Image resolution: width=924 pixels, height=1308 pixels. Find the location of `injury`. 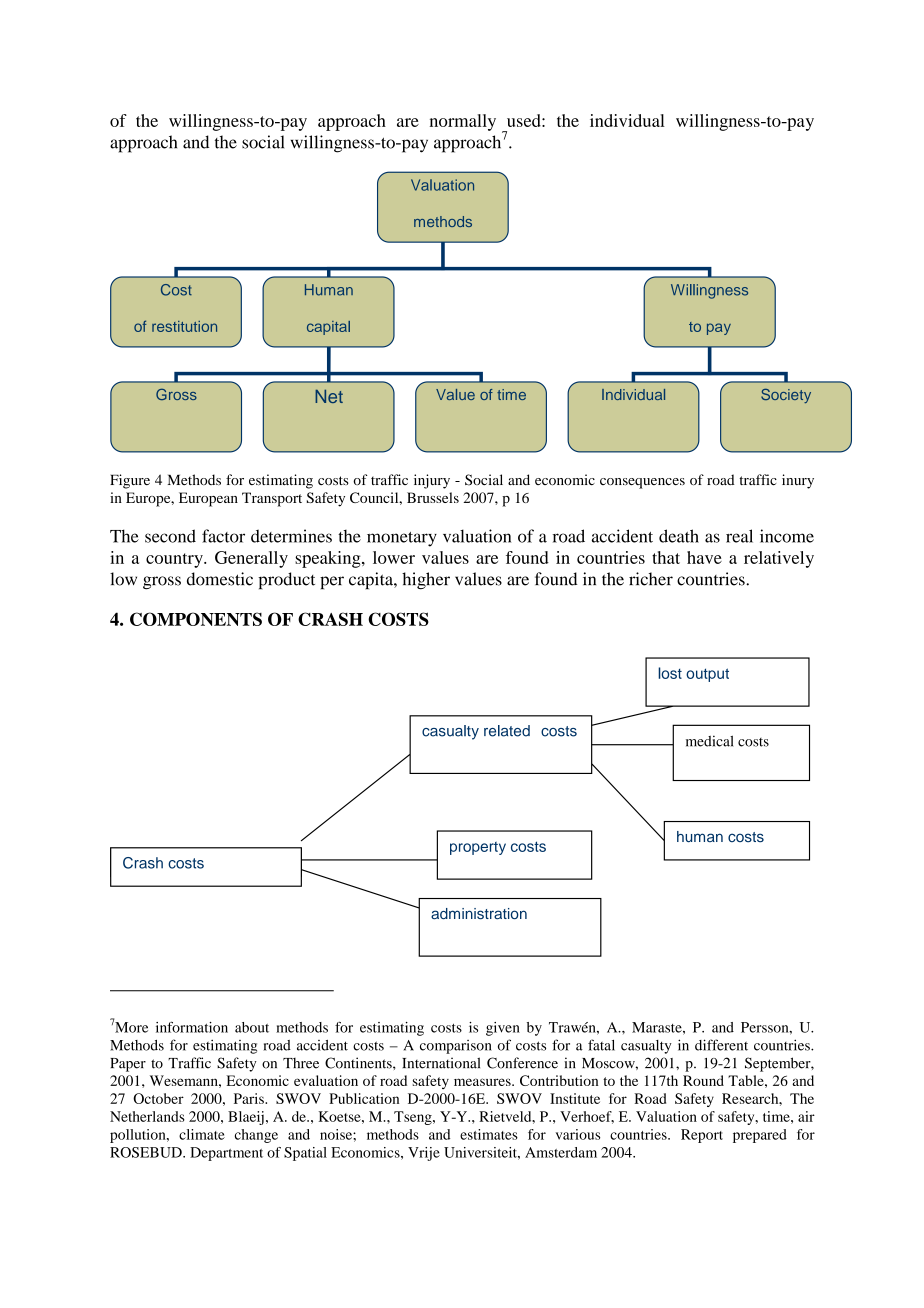

injury is located at coordinates (432, 481).
